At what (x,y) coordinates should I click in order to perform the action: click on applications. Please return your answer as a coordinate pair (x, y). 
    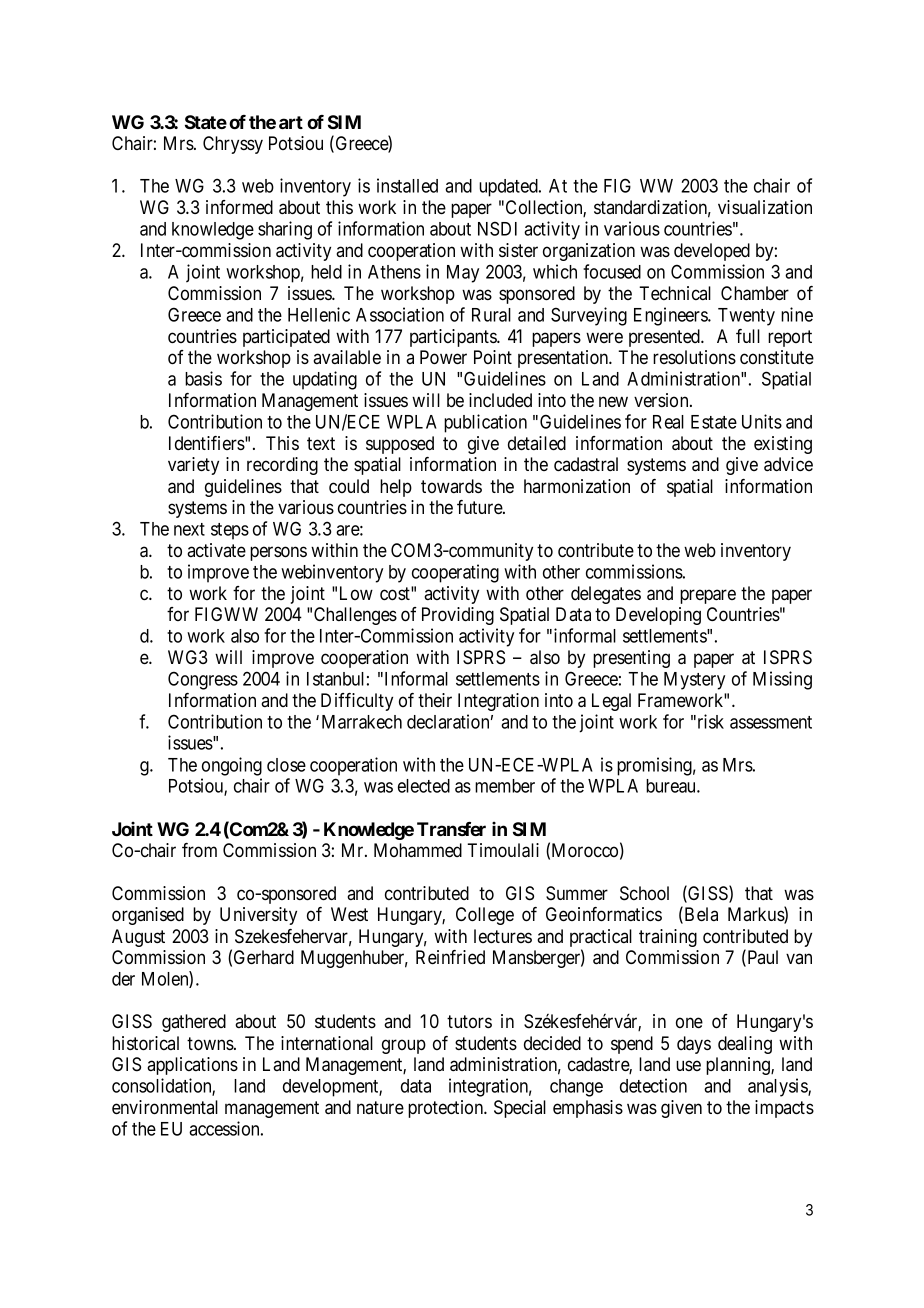
    Looking at the image, I should click on (192, 1066).
